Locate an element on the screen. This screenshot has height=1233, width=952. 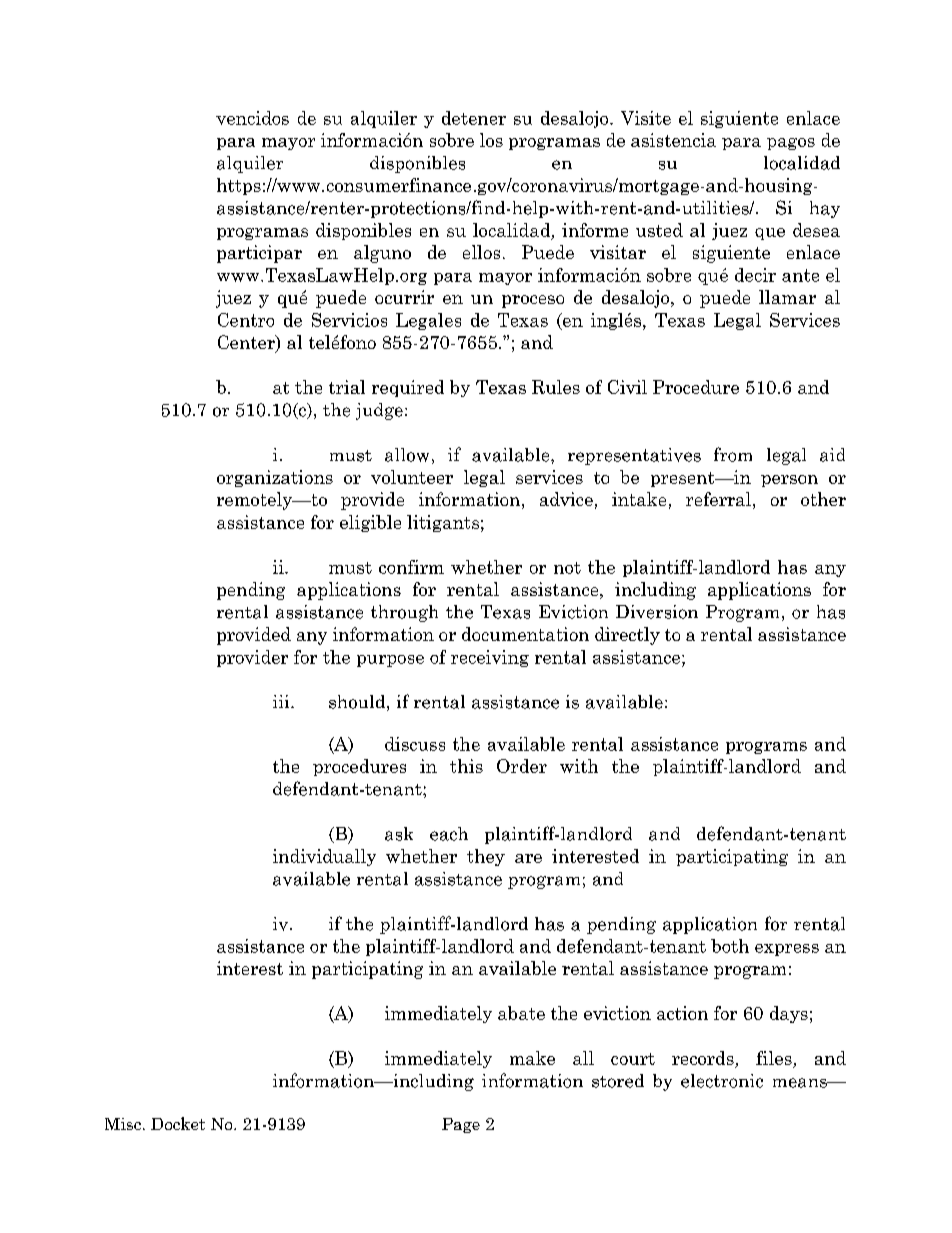
individually is located at coordinates (324, 857).
